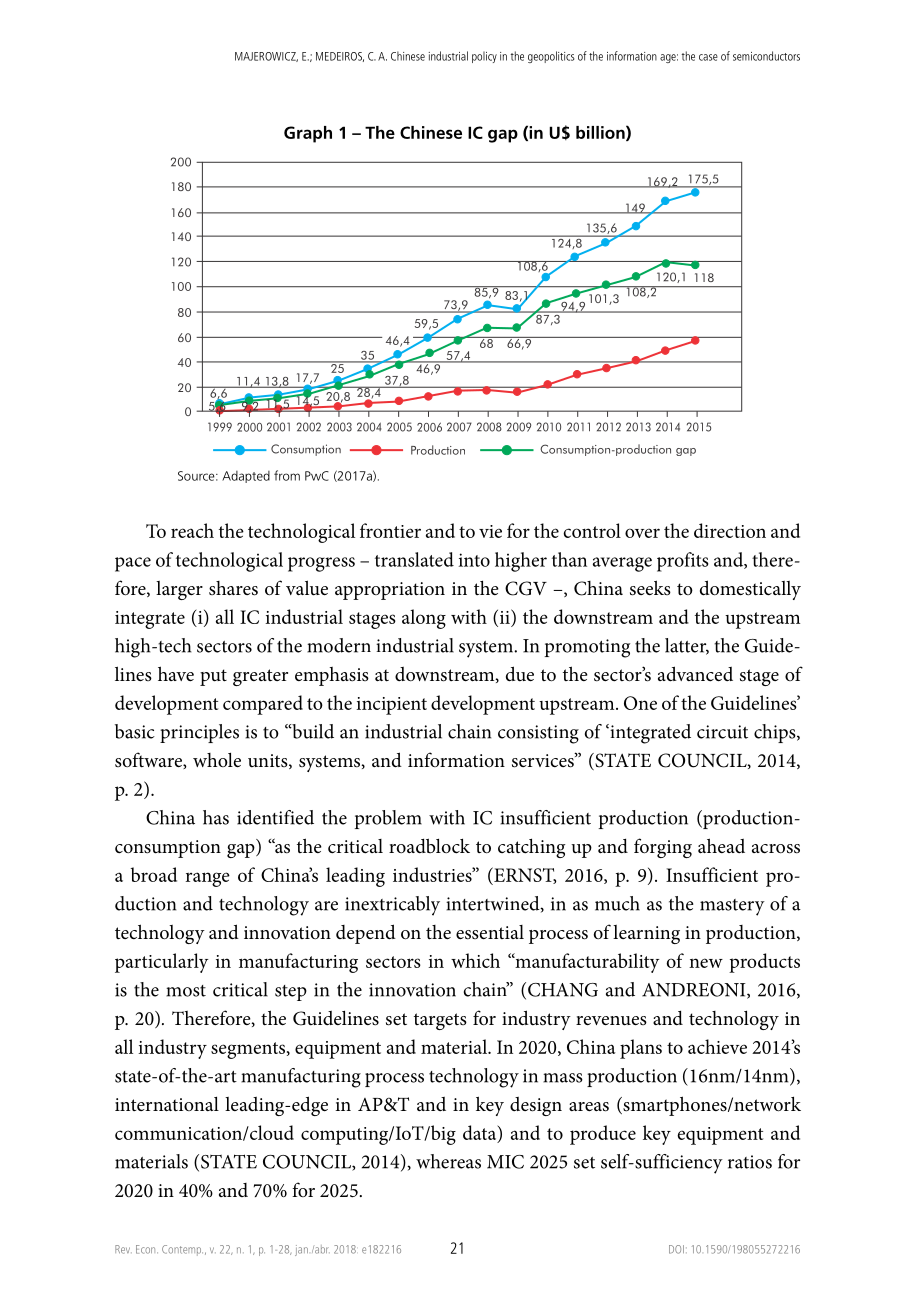 The width and height of the document is (915, 1316). I want to click on Graph, so click(308, 134).
